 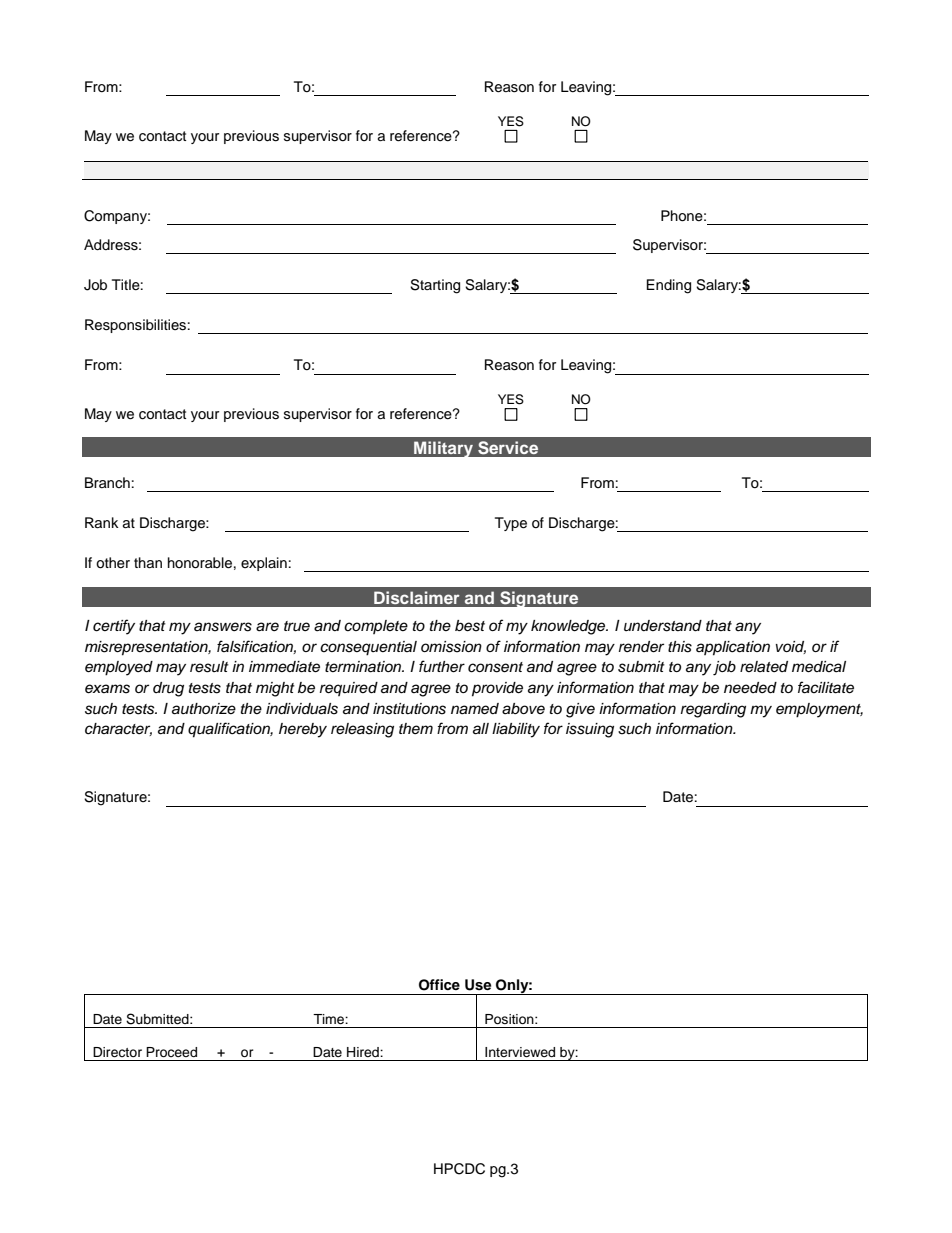 What do you see at coordinates (107, 482) in the image?
I see `Branch` at bounding box center [107, 482].
